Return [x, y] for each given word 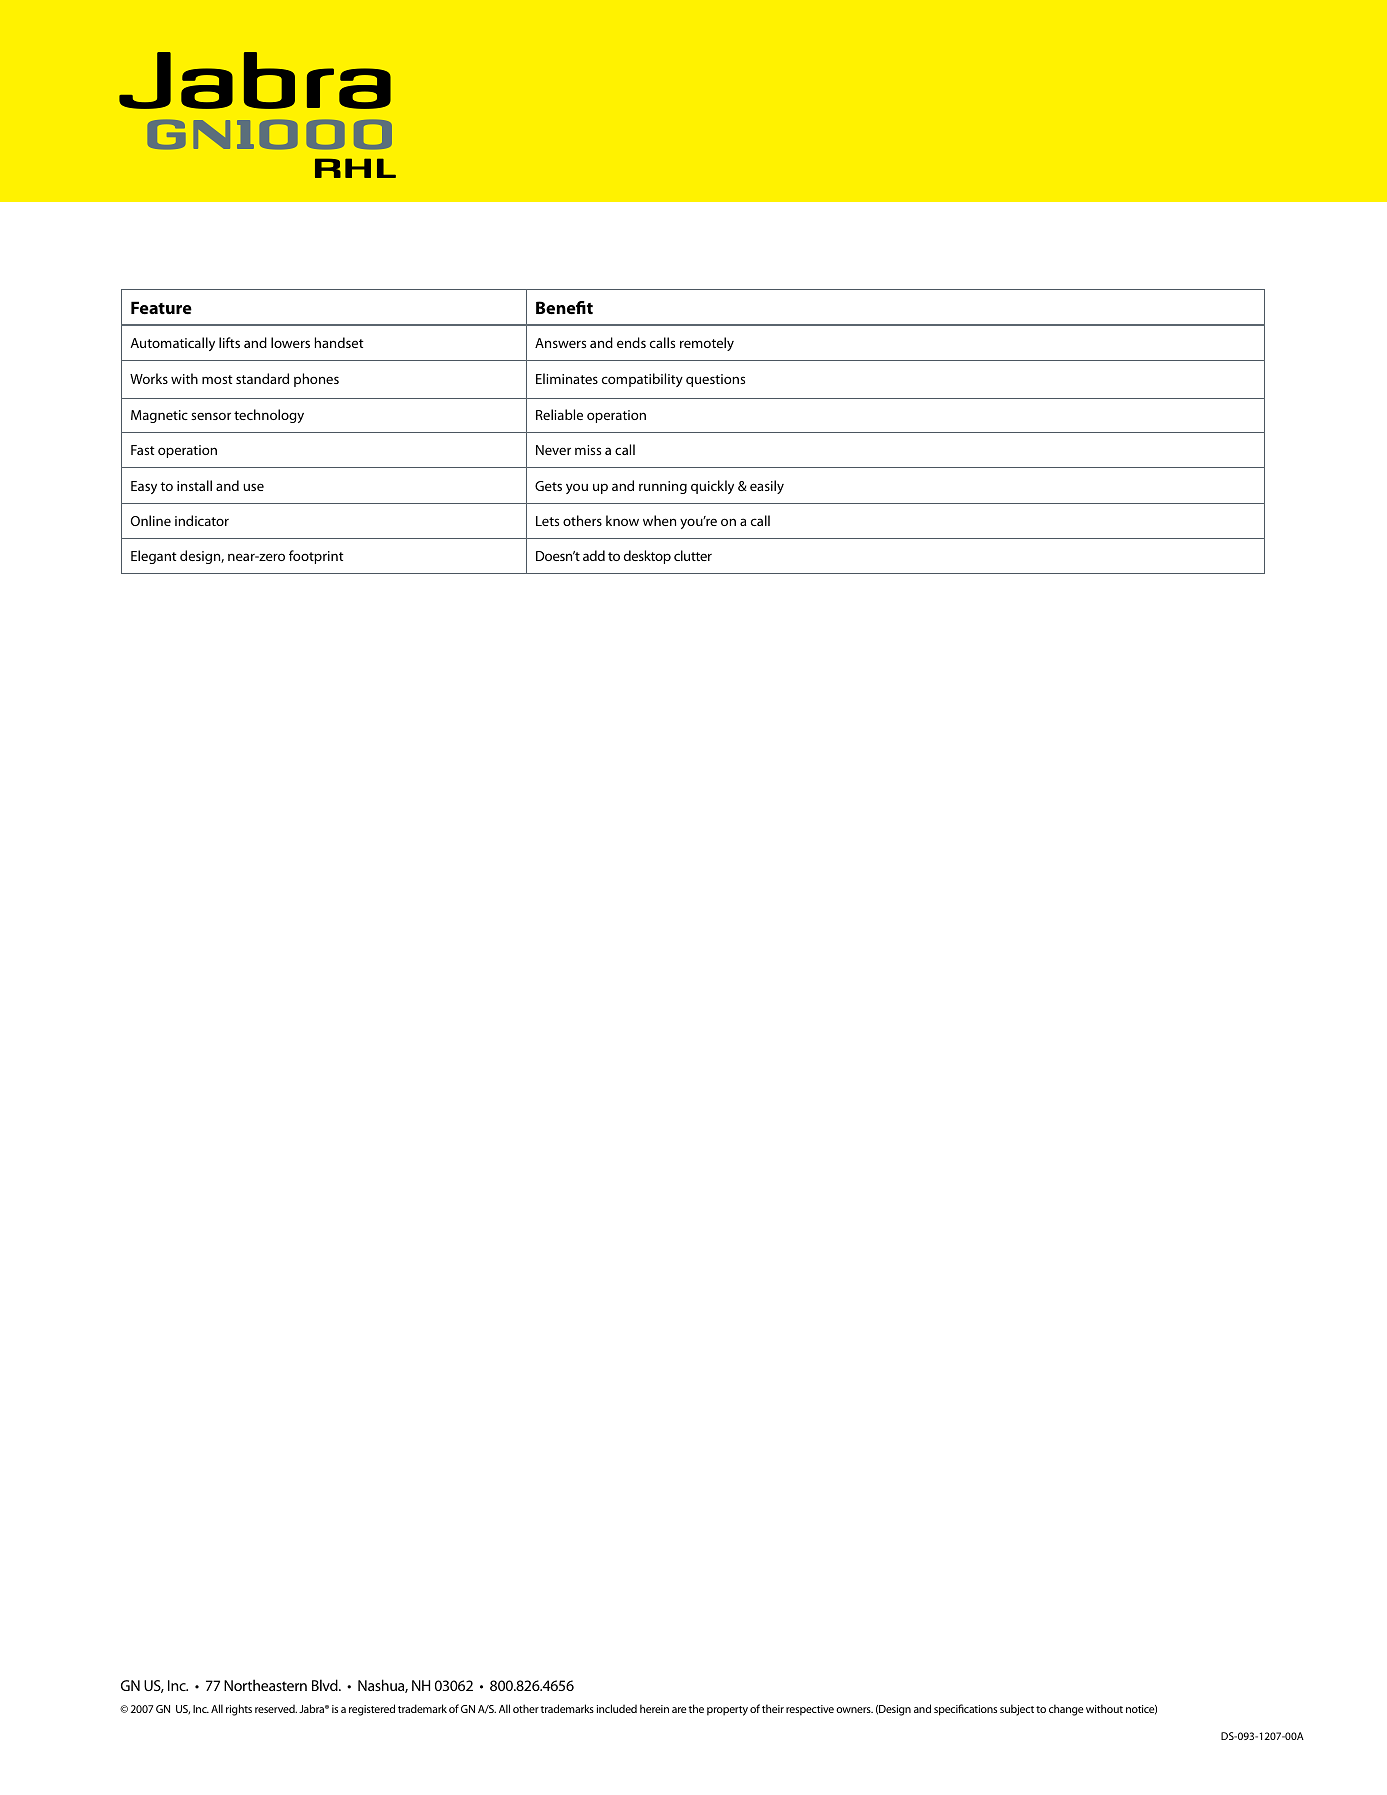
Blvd [326, 1685]
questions [715, 380]
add [594, 555]
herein [654, 1708]
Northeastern [265, 1685]
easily [767, 487]
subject [1017, 1710]
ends [631, 342]
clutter [693, 555]
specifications [965, 1710]
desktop [647, 557]
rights [239, 1710]
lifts [229, 342]
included [617, 1708]
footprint [316, 557]
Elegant [154, 557]
